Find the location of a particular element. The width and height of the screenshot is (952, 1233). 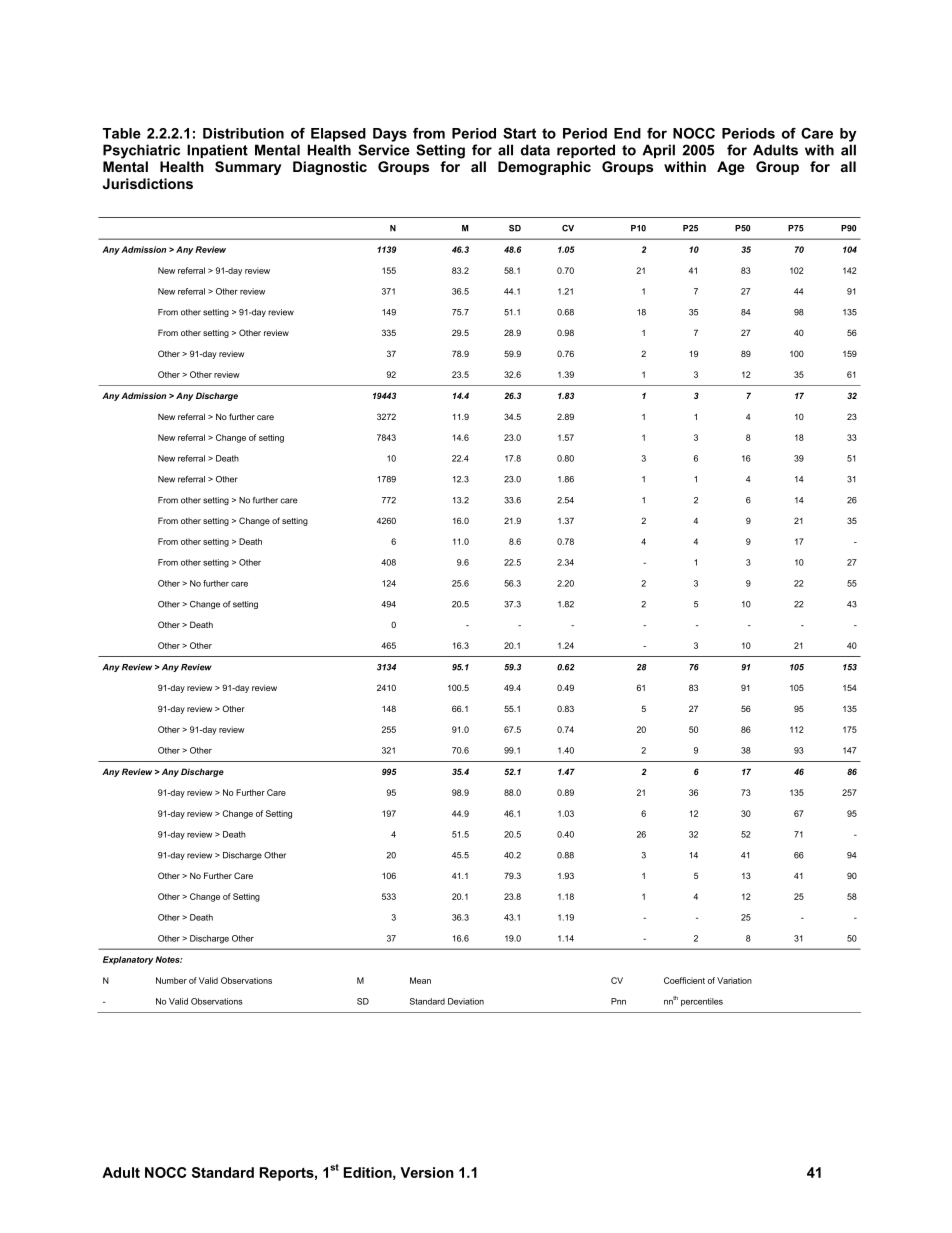

Diagnostic is located at coordinates (330, 168).
